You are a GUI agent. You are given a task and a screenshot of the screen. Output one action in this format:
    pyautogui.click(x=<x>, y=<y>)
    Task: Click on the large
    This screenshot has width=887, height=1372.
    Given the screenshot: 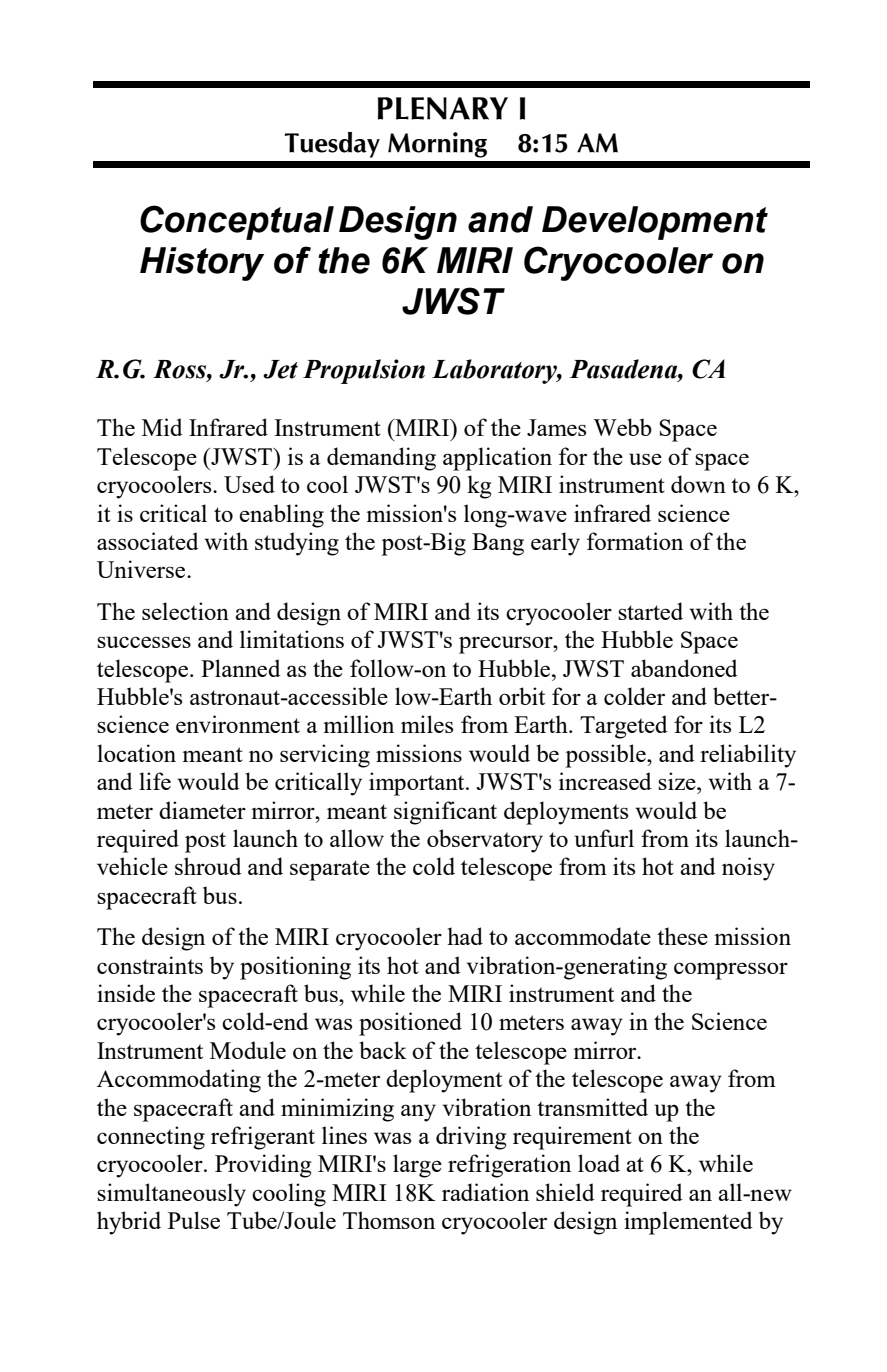 What is the action you would take?
    pyautogui.click(x=417, y=1166)
